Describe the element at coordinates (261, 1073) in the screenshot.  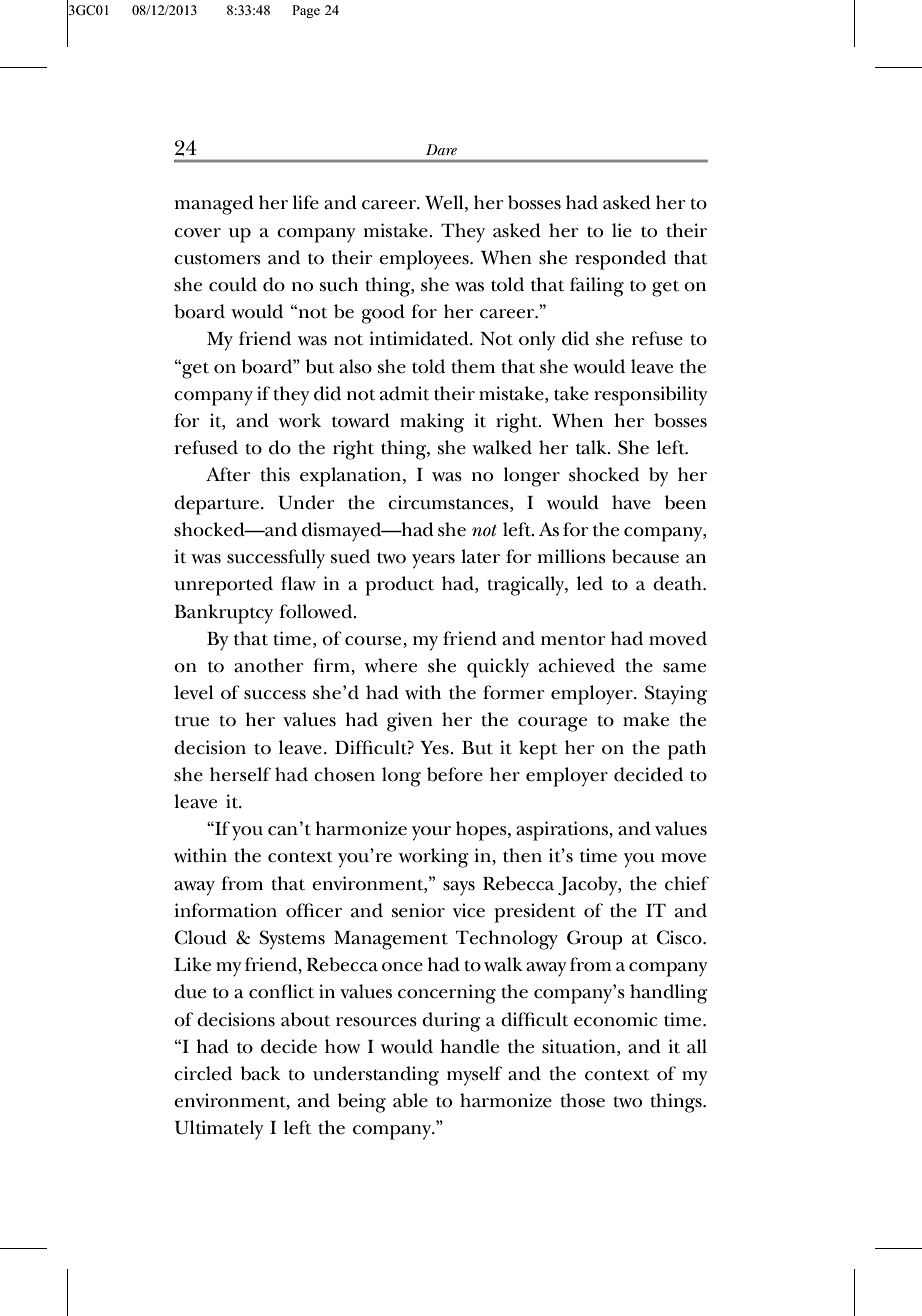
I see `back` at that location.
